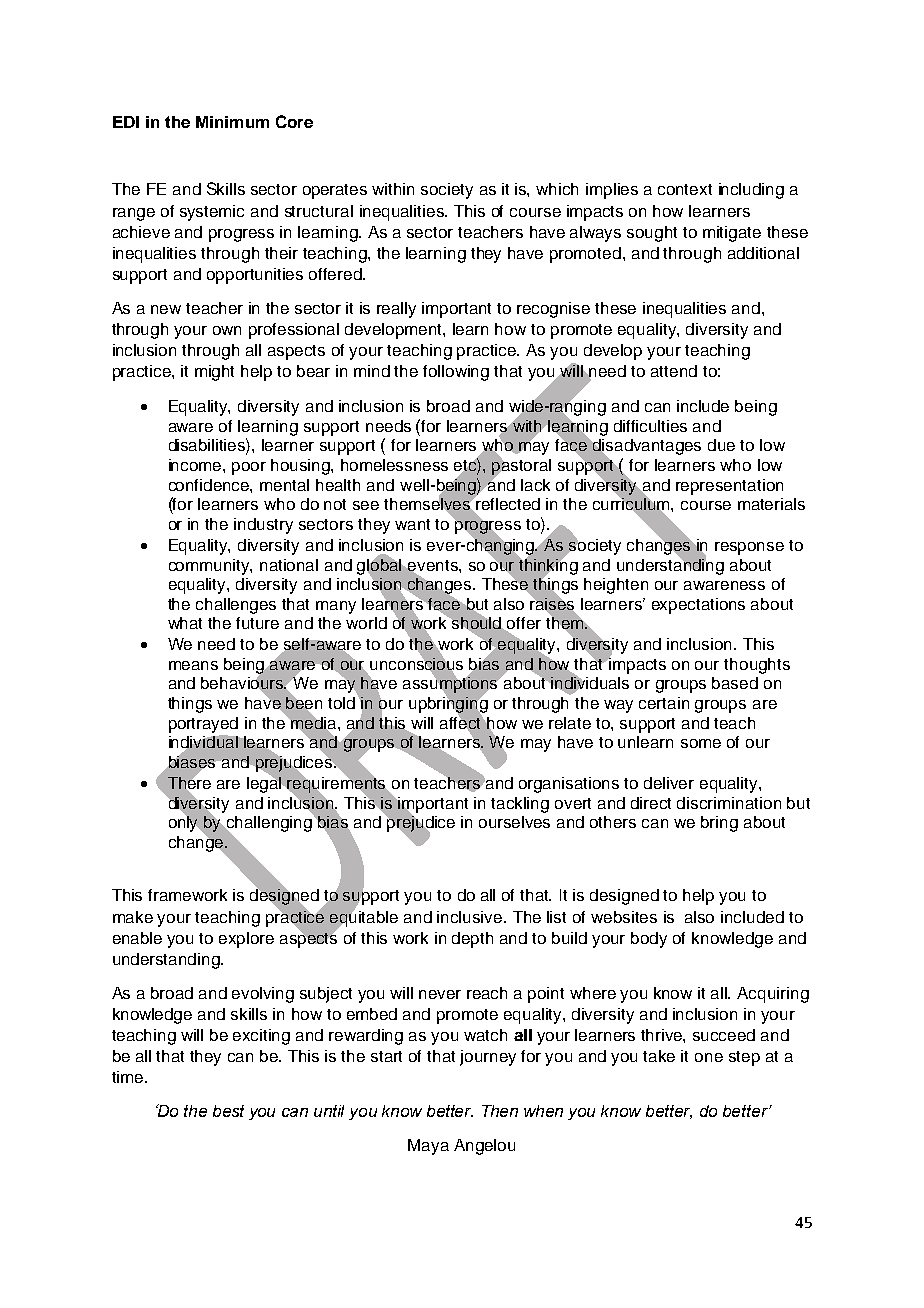  Describe the element at coordinates (416, 664) in the page. I see `unconscious` at that location.
